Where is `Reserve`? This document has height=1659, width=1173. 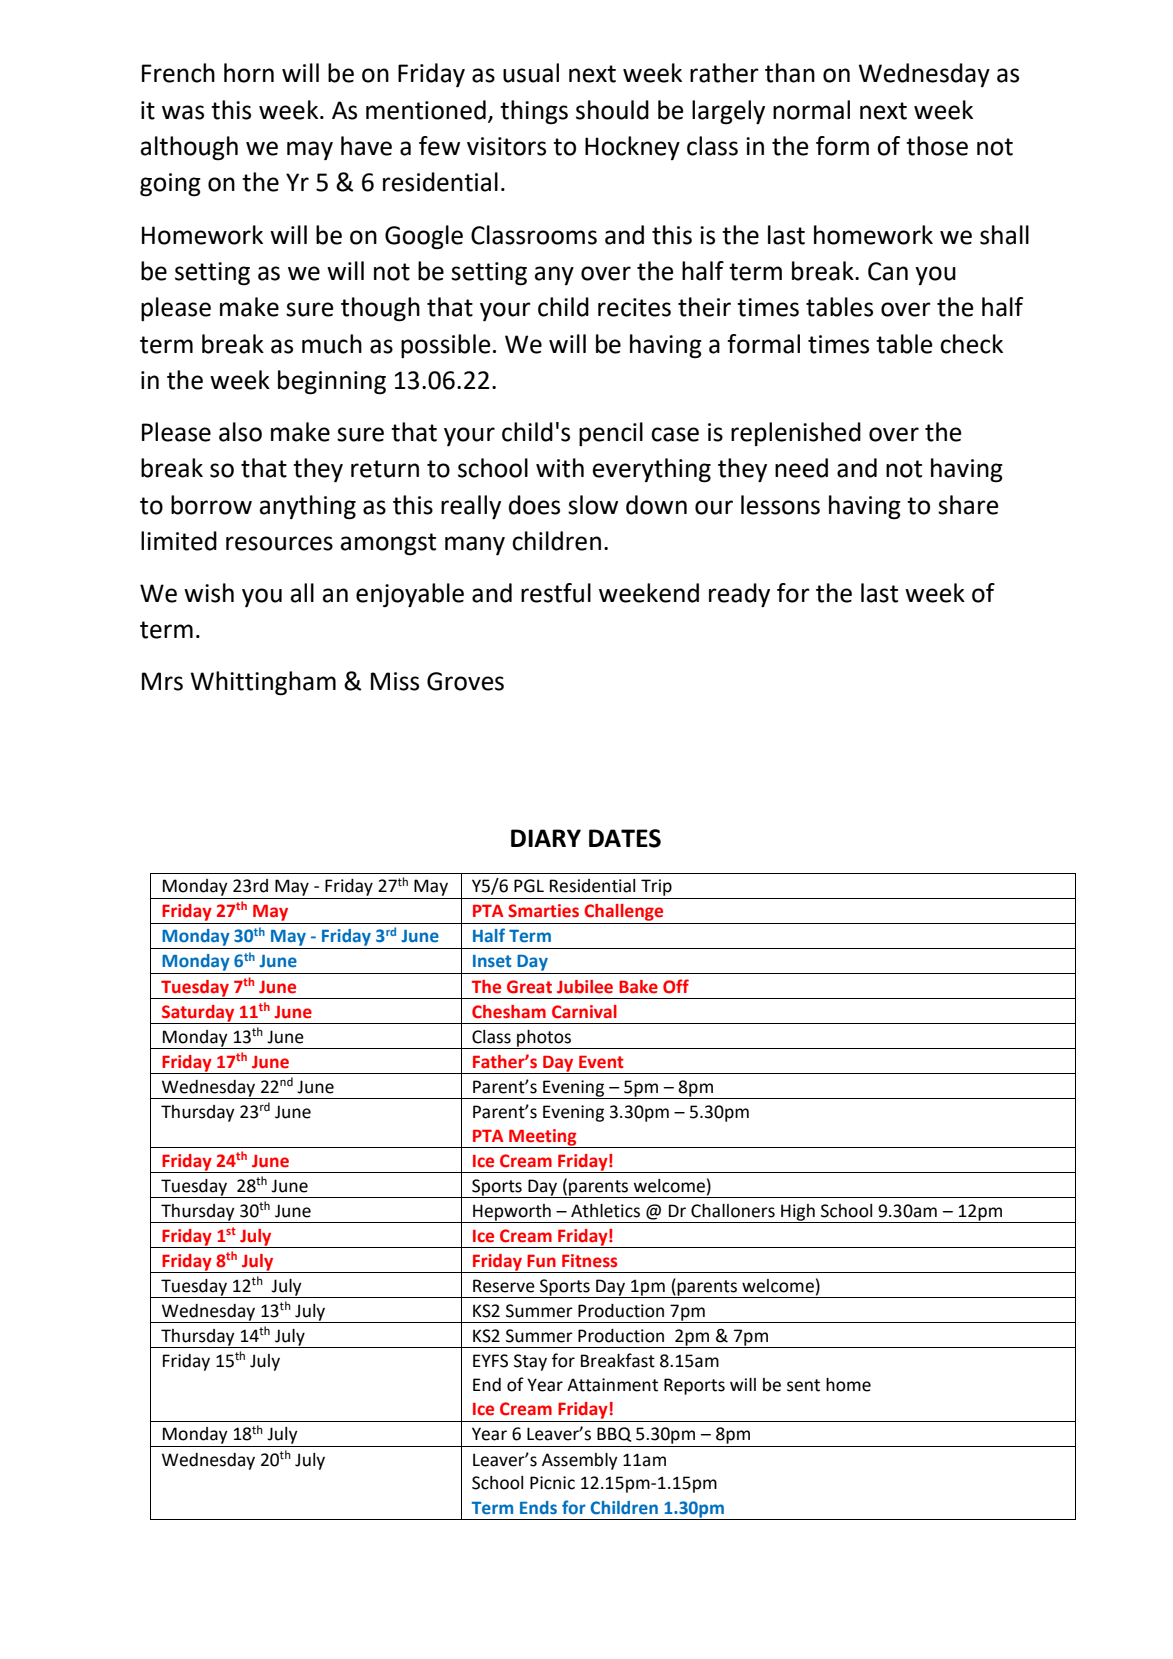
Reserve is located at coordinates (504, 1286).
